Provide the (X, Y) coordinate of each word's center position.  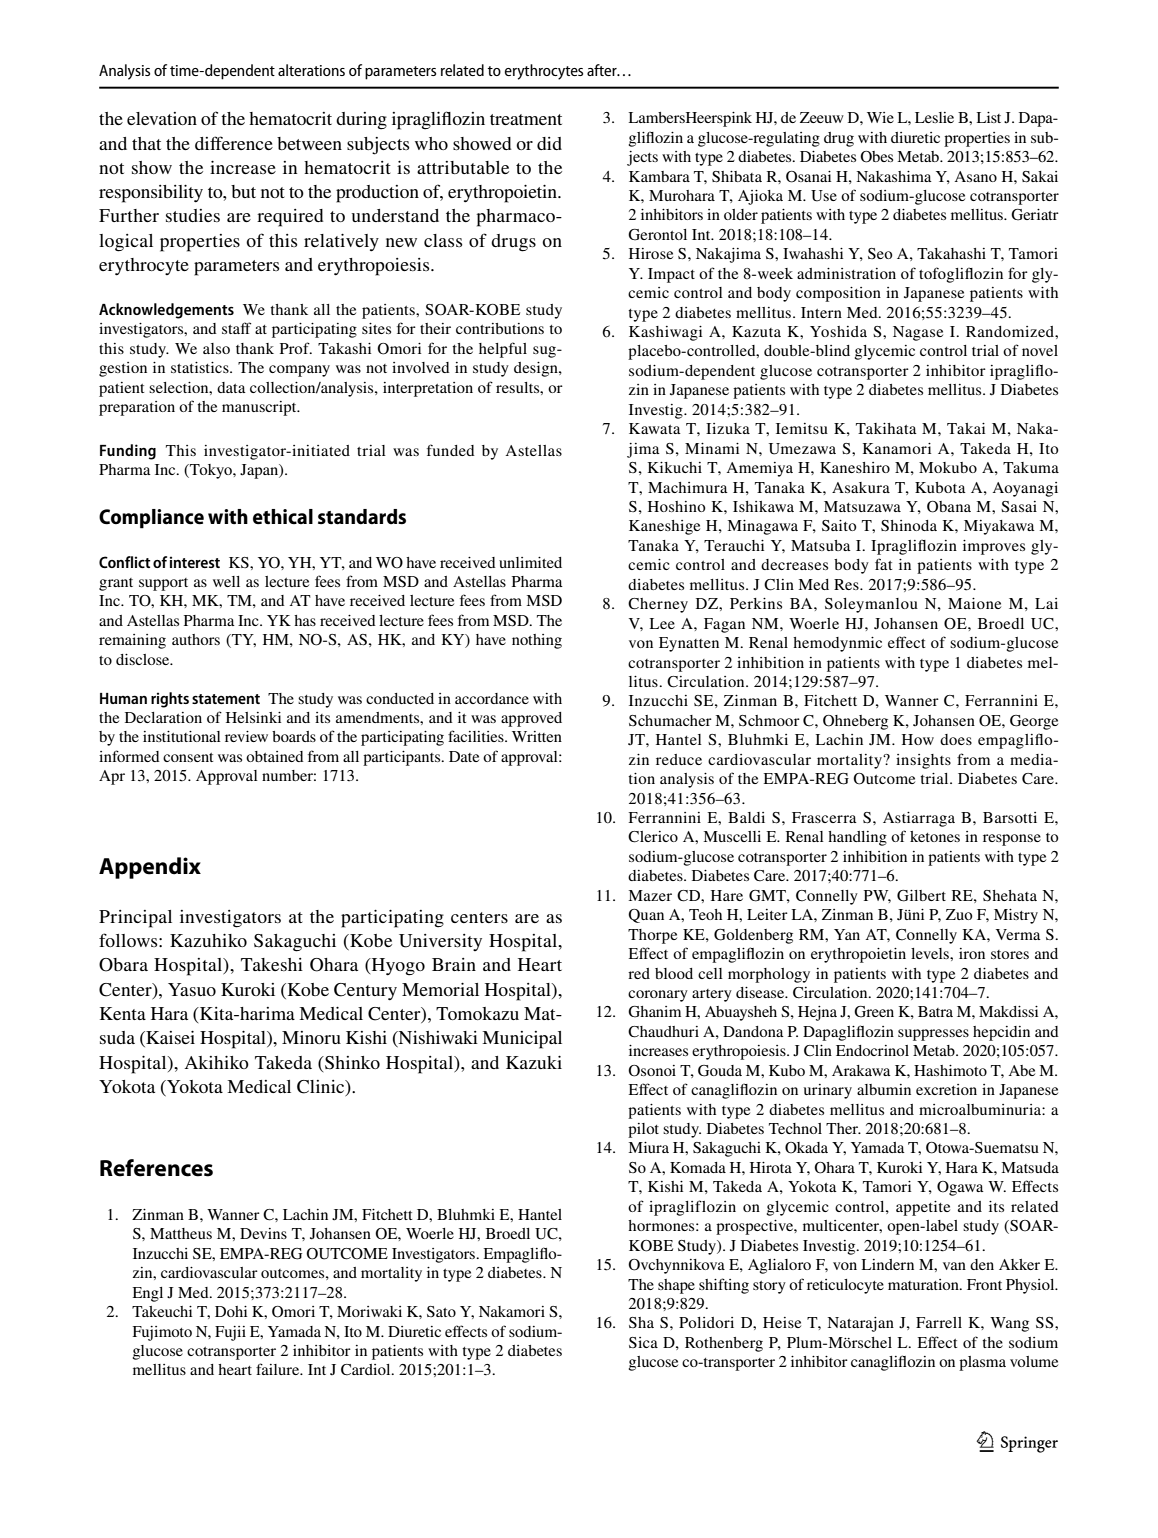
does (956, 739)
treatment (526, 119)
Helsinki (253, 717)
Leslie (934, 117)
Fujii (230, 1333)
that (146, 143)
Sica (643, 1342)
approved (531, 719)
